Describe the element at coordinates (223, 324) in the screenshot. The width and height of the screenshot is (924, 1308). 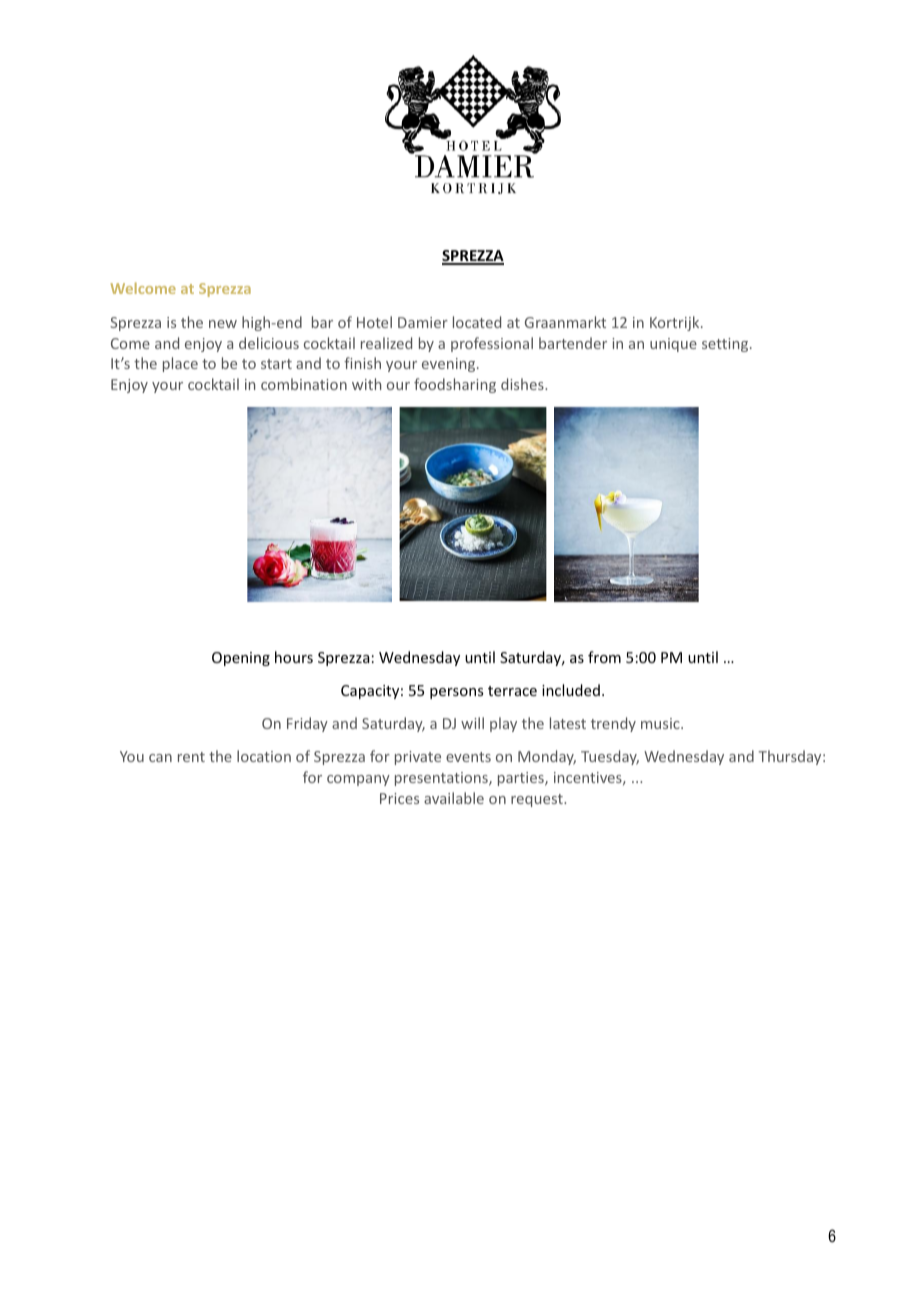
I see `new` at that location.
